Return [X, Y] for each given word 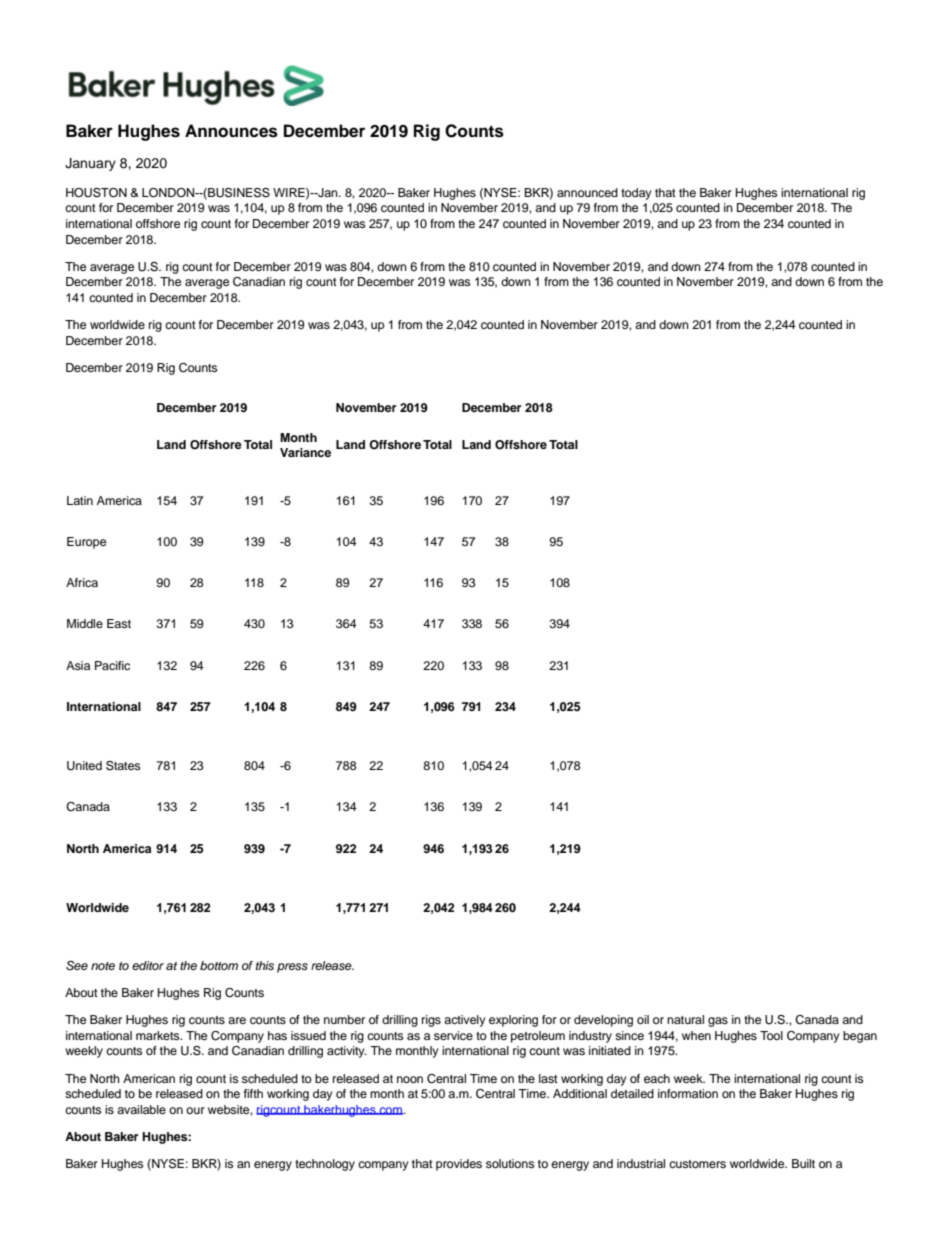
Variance [305, 452]
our [195, 1110]
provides [459, 1165]
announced [587, 192]
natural [685, 1019]
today [636, 194]
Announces [231, 131]
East [119, 623]
